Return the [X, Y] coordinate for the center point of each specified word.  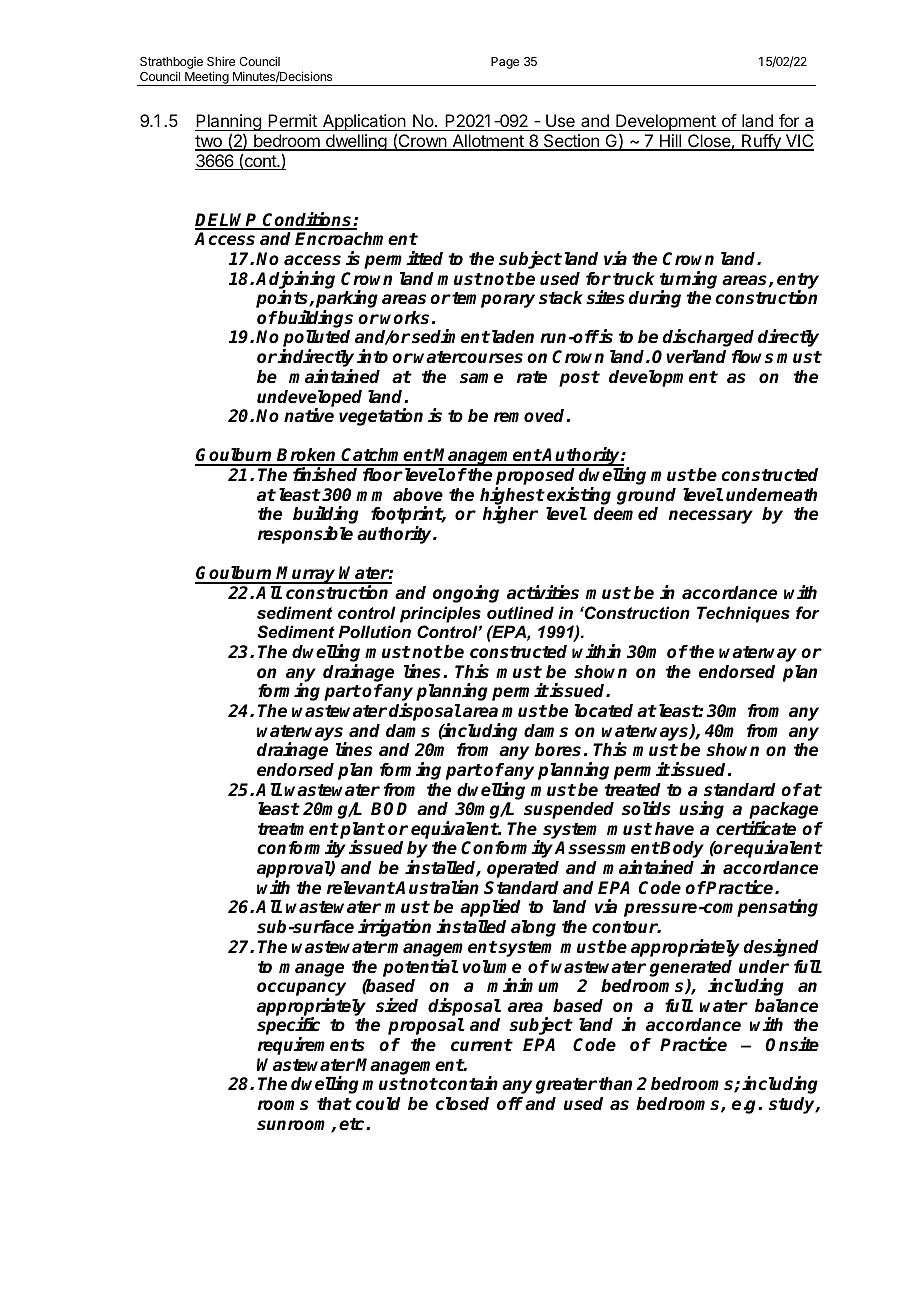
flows [752, 357]
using [701, 810]
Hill [670, 142]
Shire [221, 61]
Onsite [792, 1044]
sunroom [294, 1126]
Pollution [374, 631]
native [309, 415]
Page [505, 63]
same [481, 378]
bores [558, 750]
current [482, 1045]
